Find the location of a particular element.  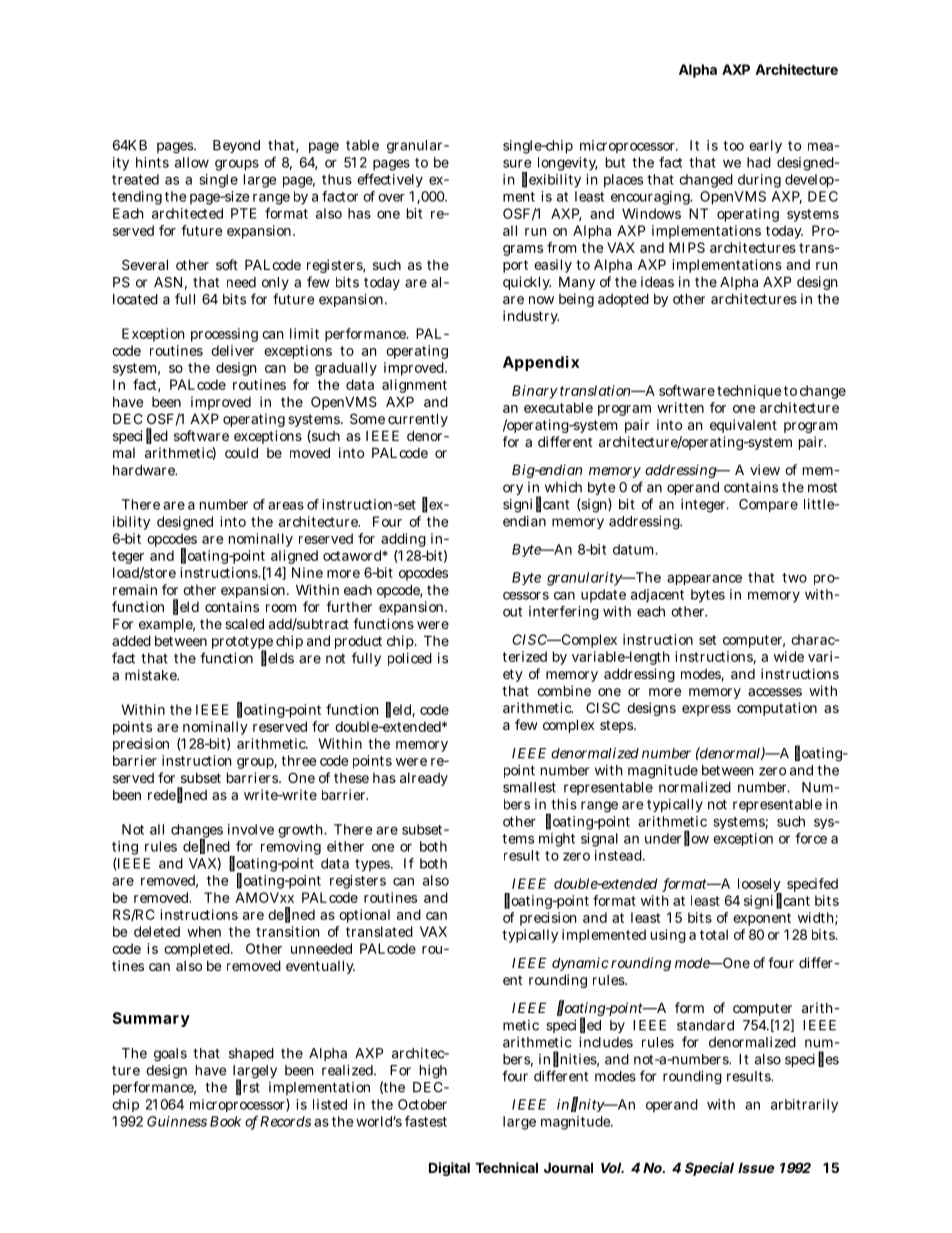

Book is located at coordinates (225, 1121).
